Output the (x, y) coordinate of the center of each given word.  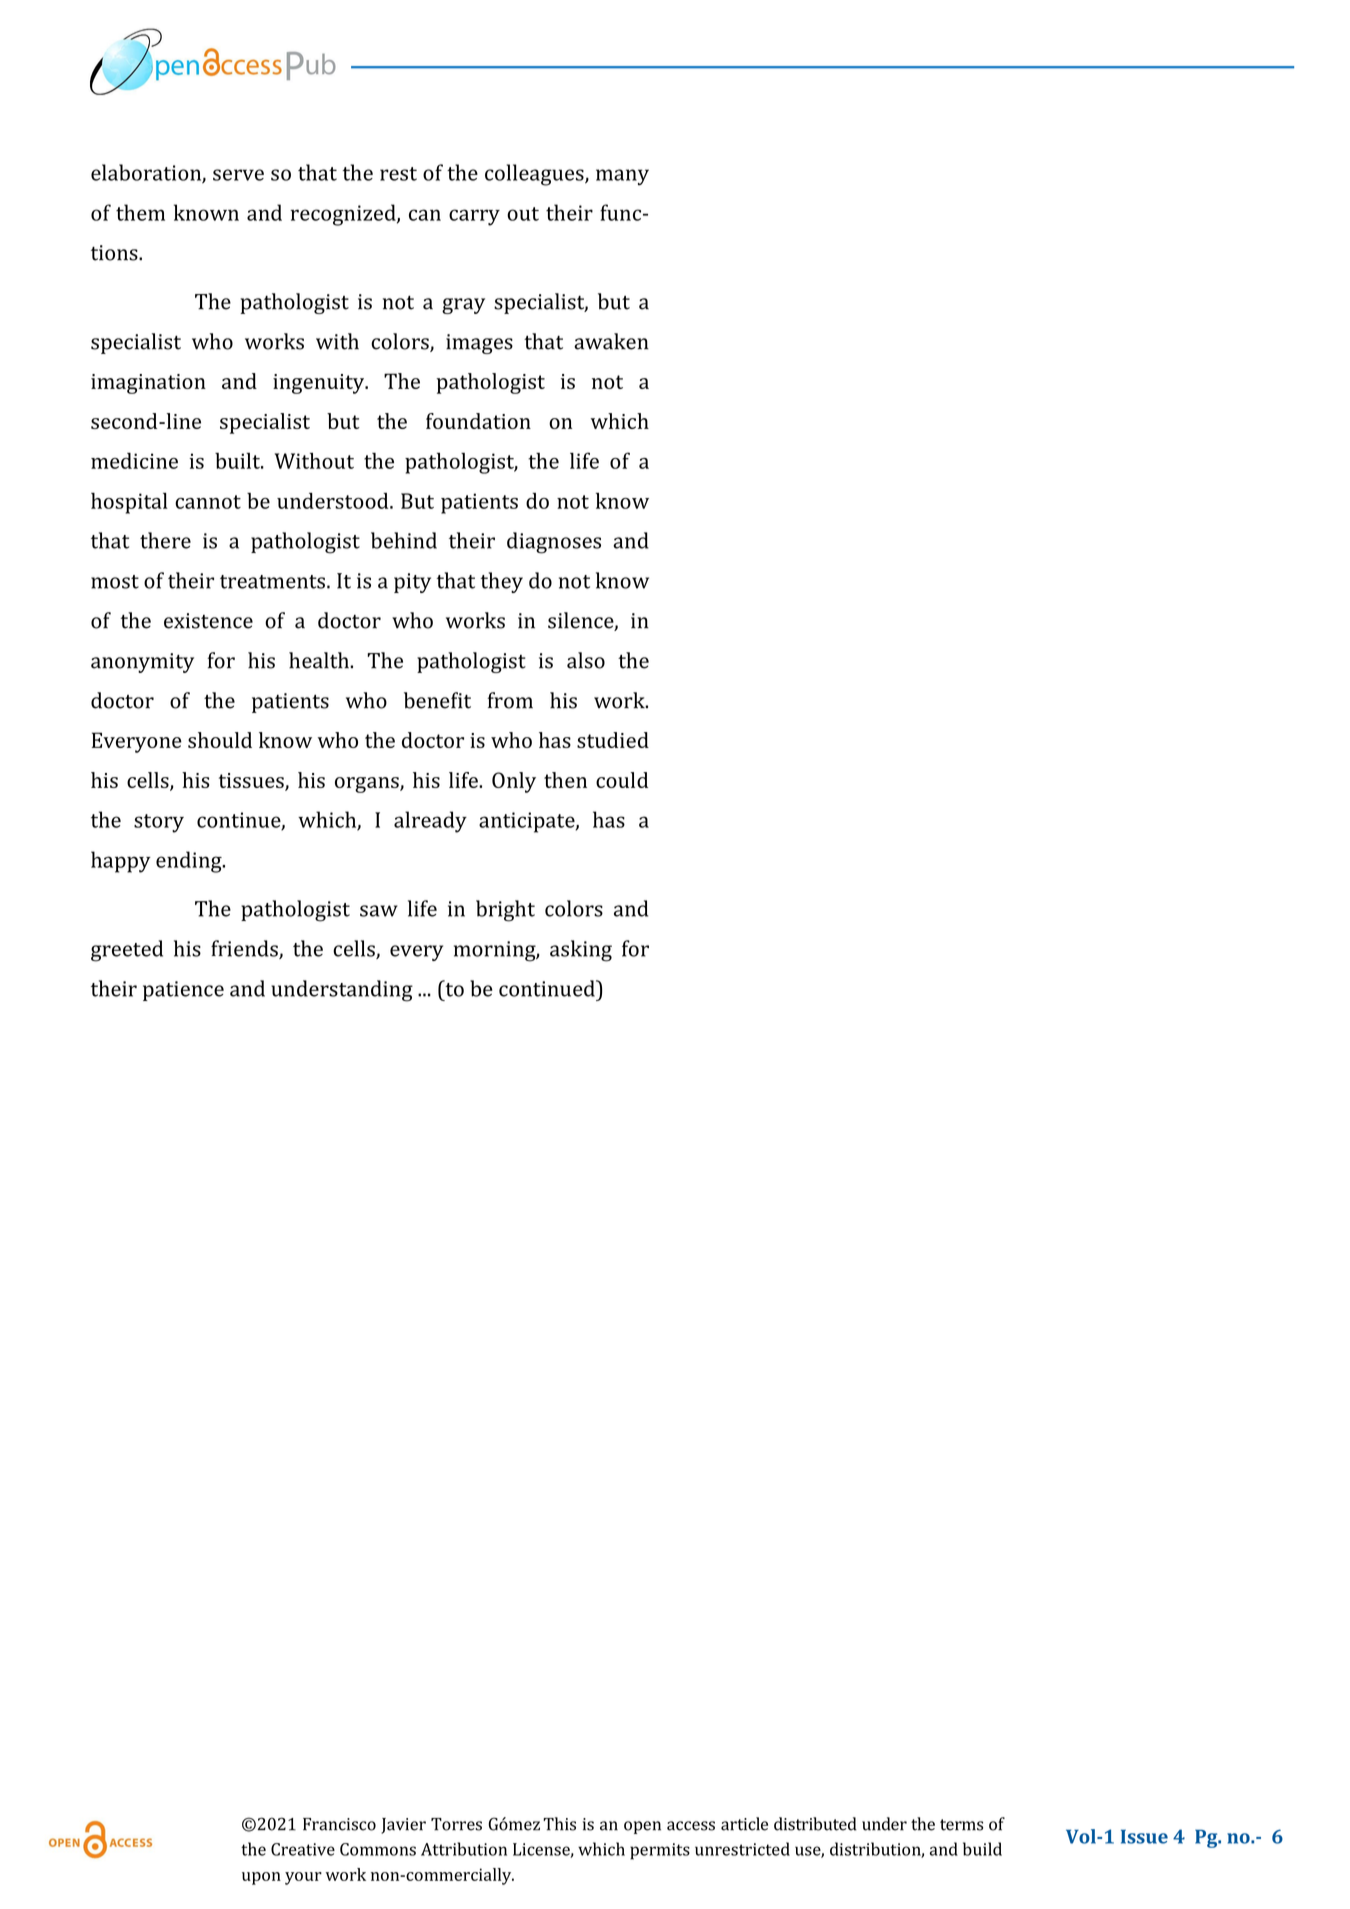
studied (613, 740)
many (622, 177)
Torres (456, 1824)
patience (183, 991)
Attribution (464, 1849)
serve (238, 175)
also (586, 660)
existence (208, 621)
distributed (815, 1824)
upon (261, 1878)
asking (581, 951)
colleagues (535, 175)
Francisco (339, 1824)
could (622, 780)
